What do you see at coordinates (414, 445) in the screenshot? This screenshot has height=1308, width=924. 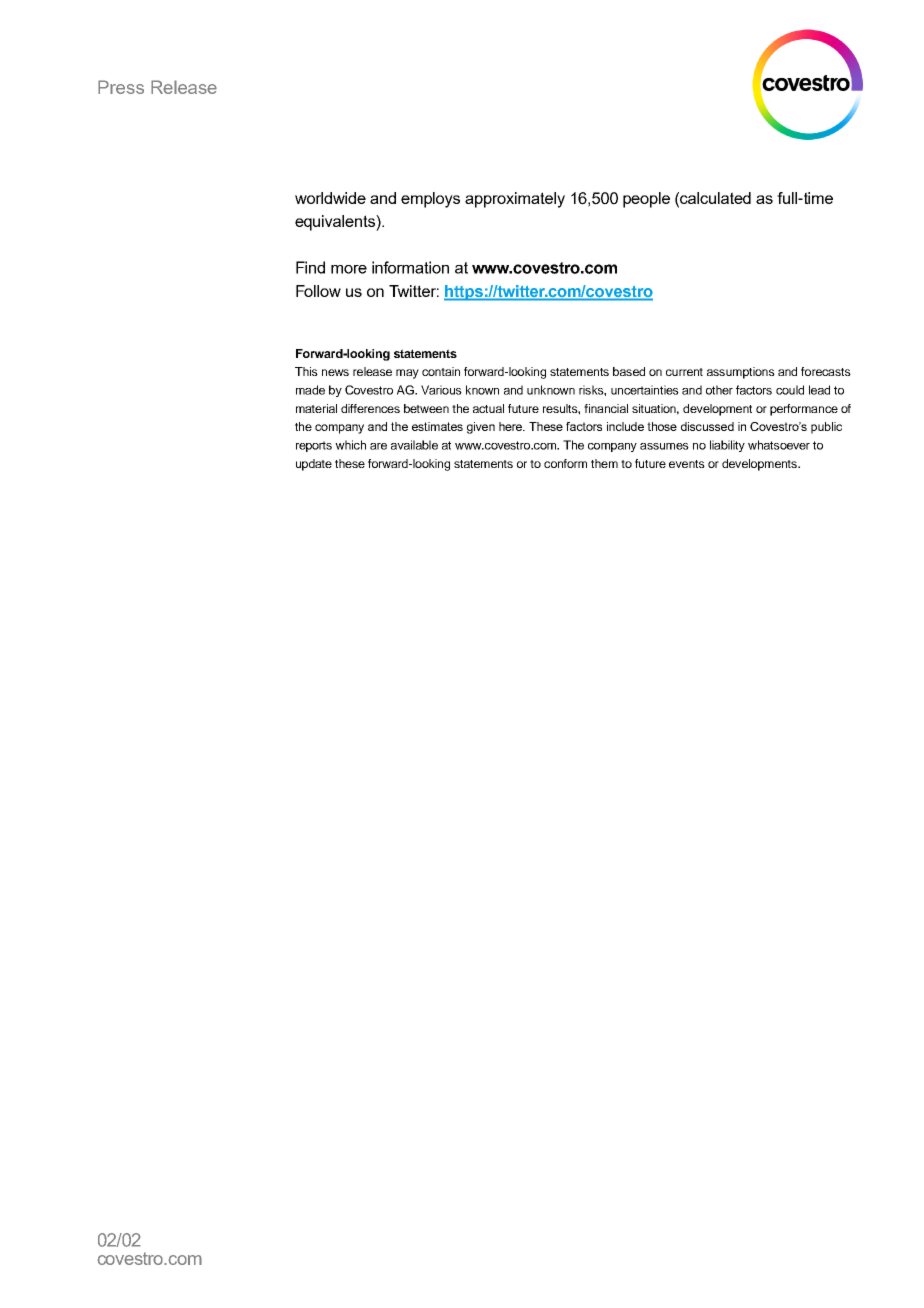 I see `available` at bounding box center [414, 445].
